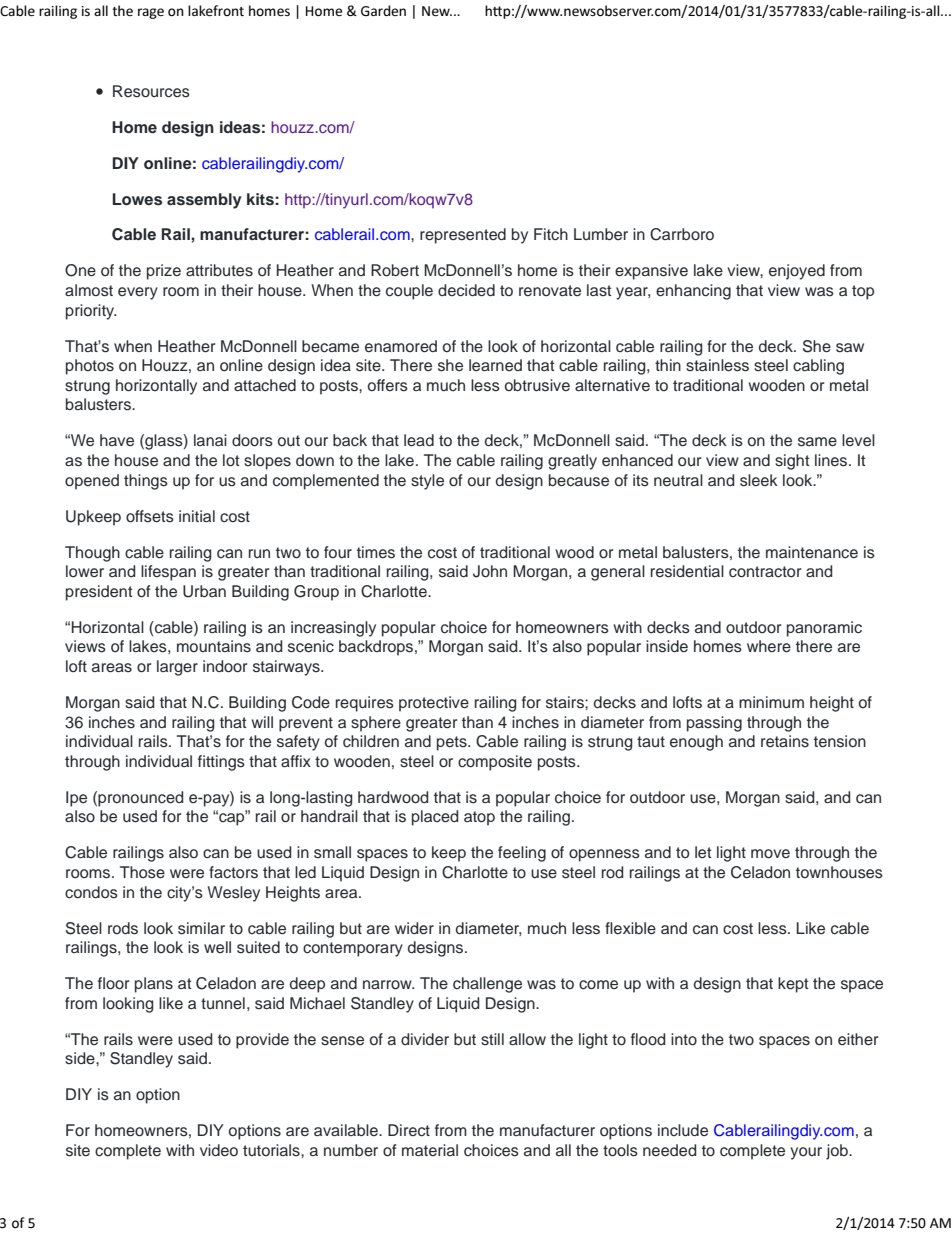 The height and width of the screenshot is (1233, 952). What do you see at coordinates (601, 234) in the screenshot?
I see `Lumber` at bounding box center [601, 234].
